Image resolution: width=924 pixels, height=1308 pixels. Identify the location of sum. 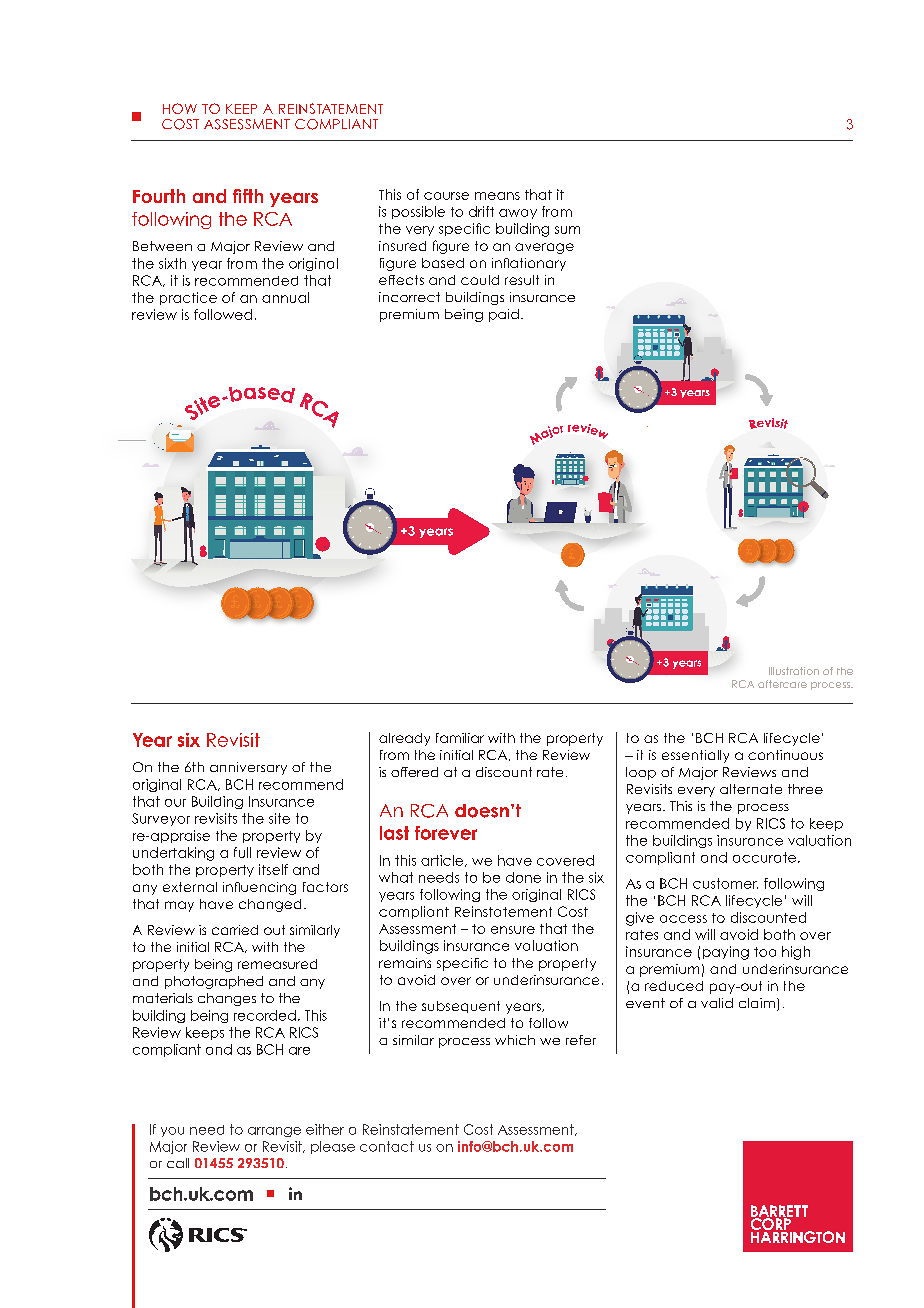
(567, 230).
